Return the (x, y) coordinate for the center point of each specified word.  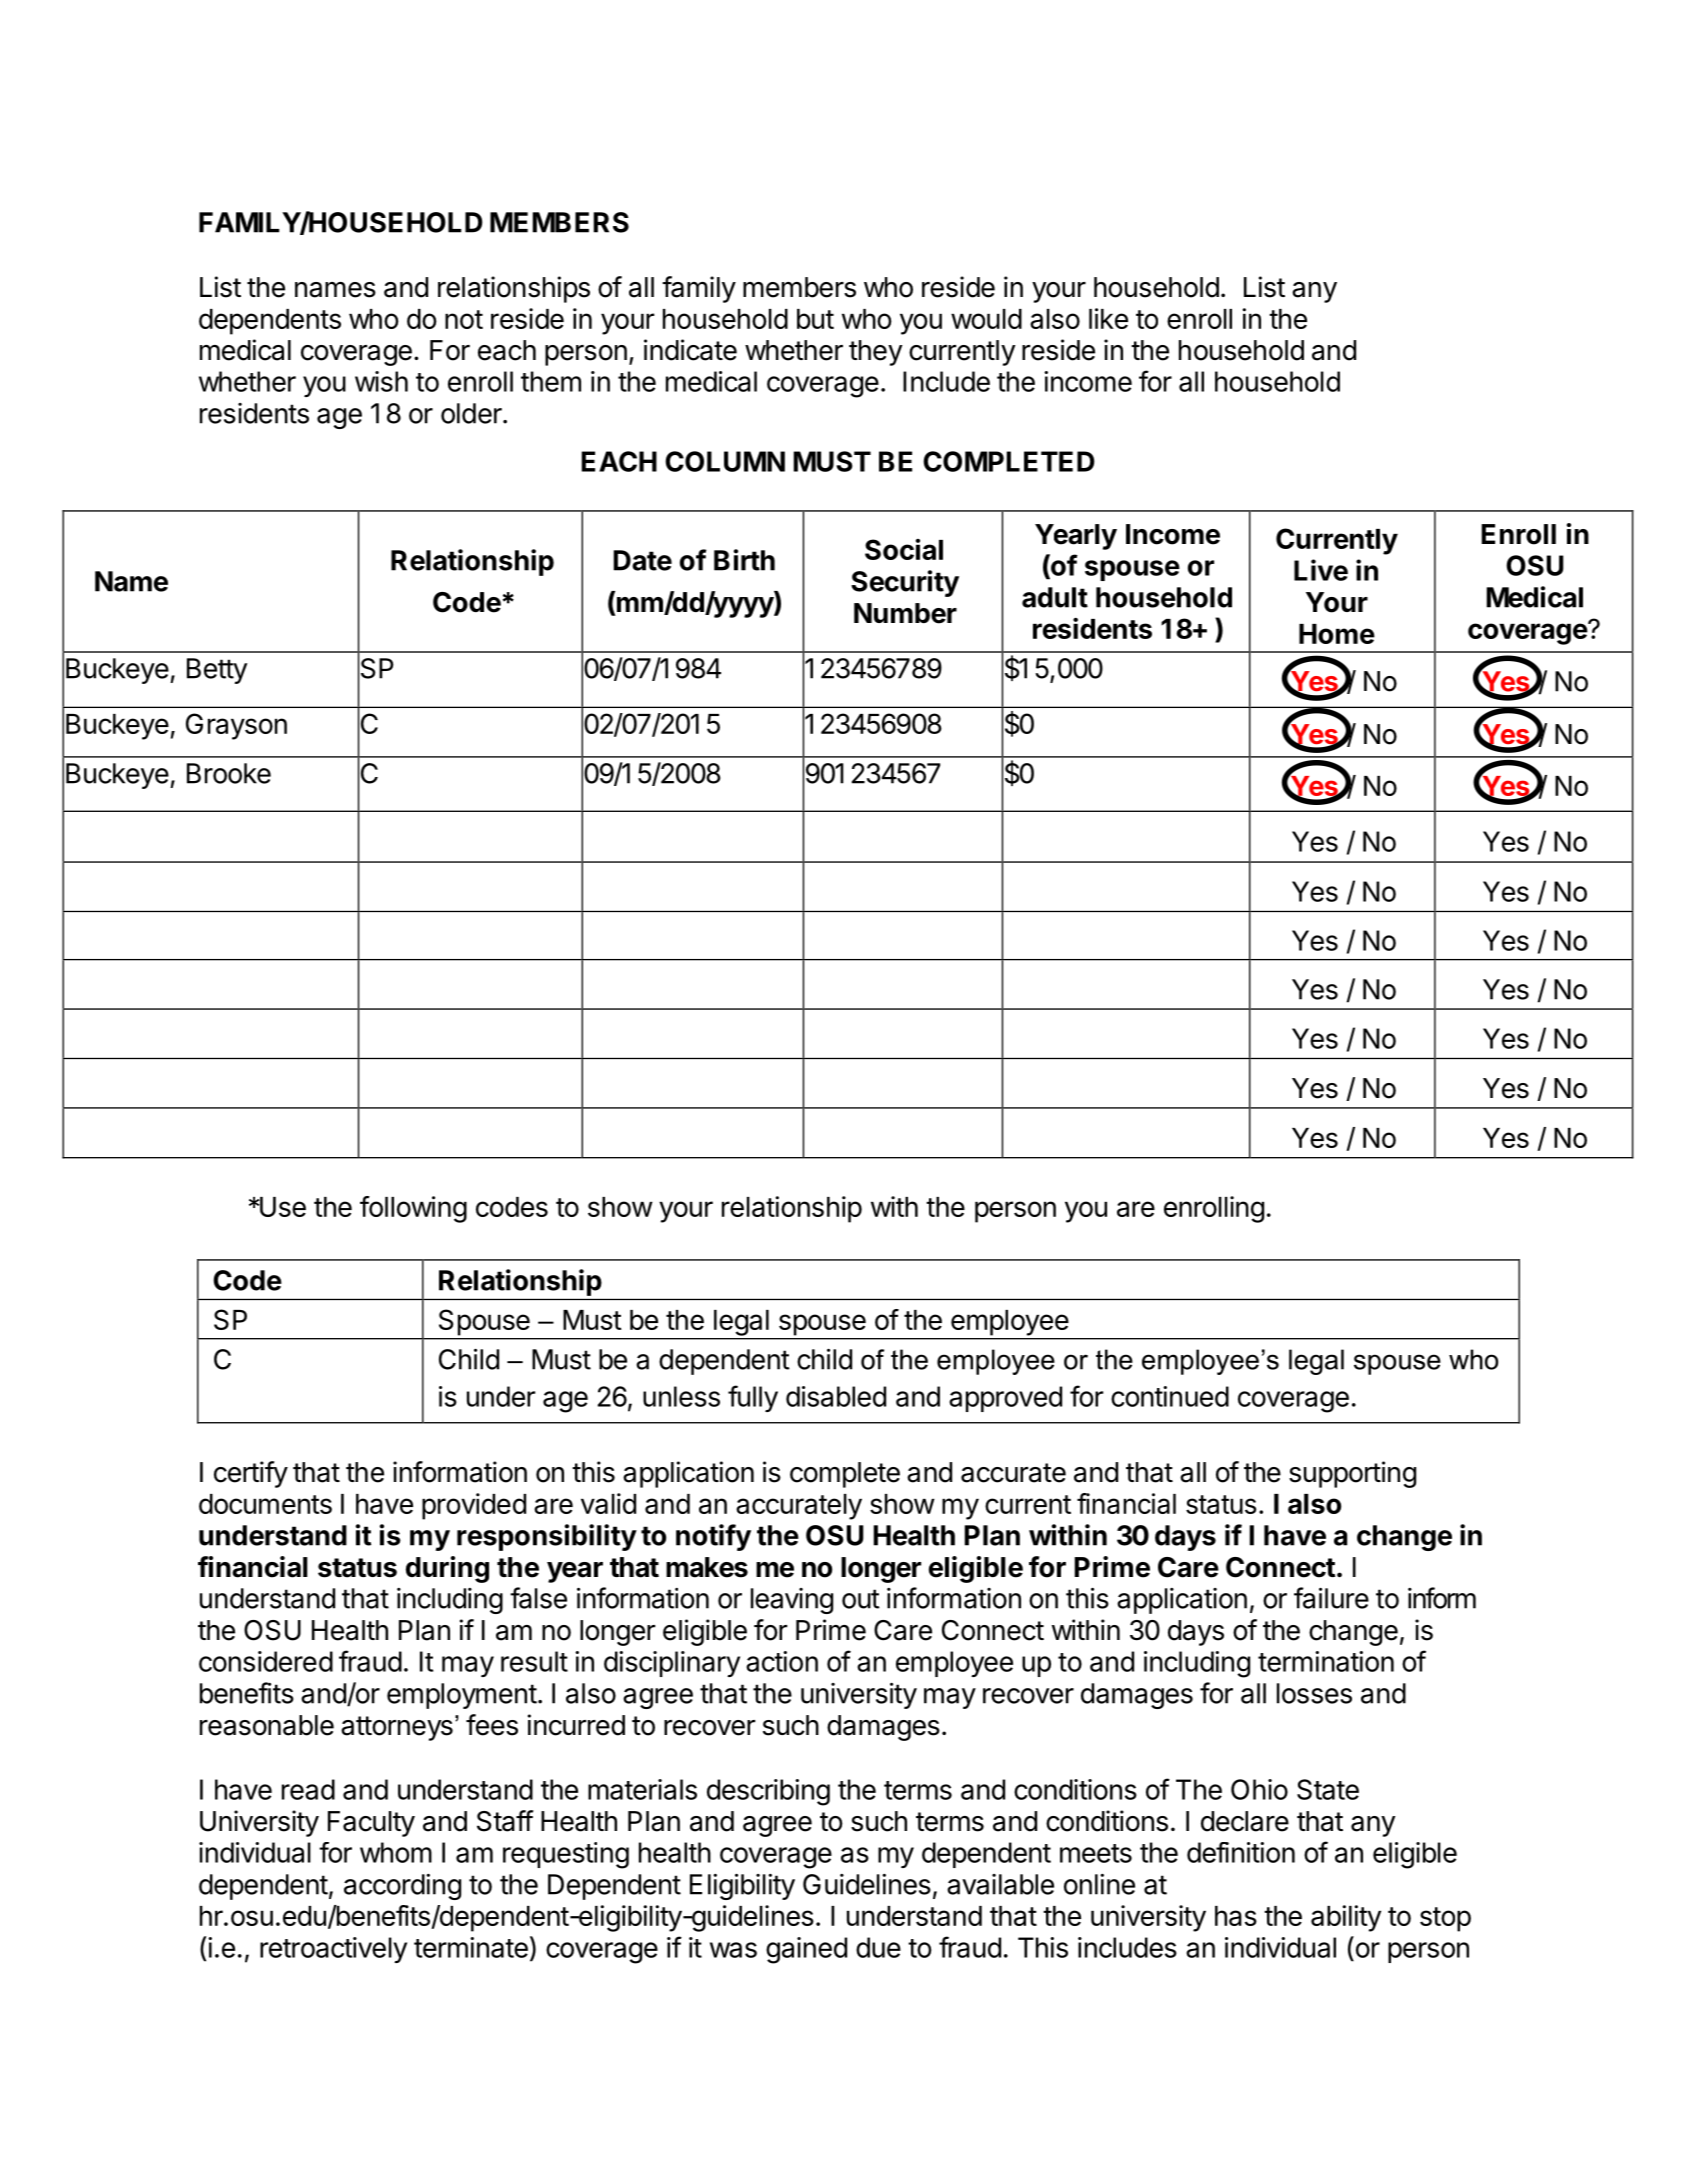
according (402, 1886)
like (1108, 318)
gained (806, 1950)
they (876, 353)
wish (381, 381)
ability (1346, 1918)
